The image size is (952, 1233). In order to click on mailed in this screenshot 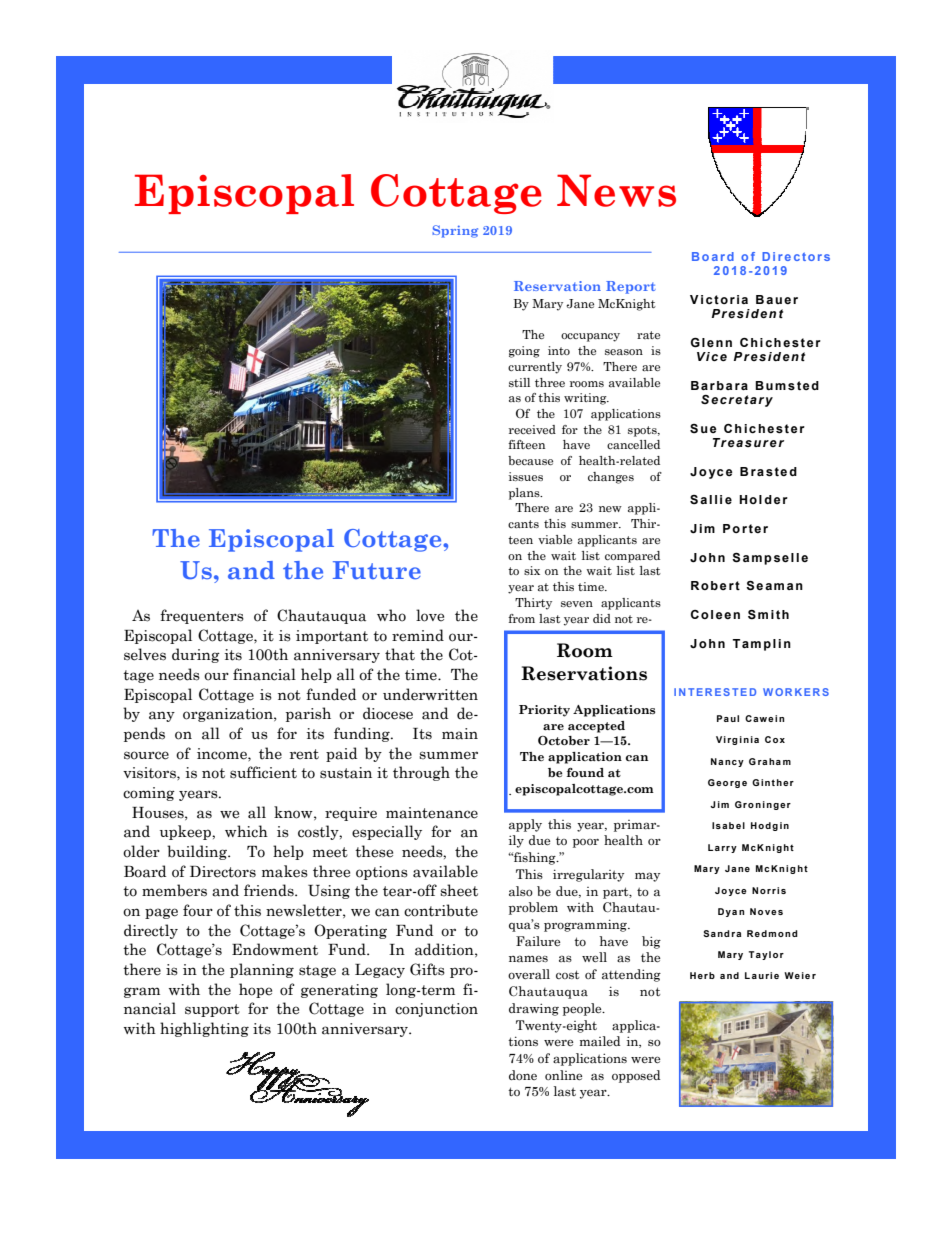, I will do `click(600, 1041)`.
